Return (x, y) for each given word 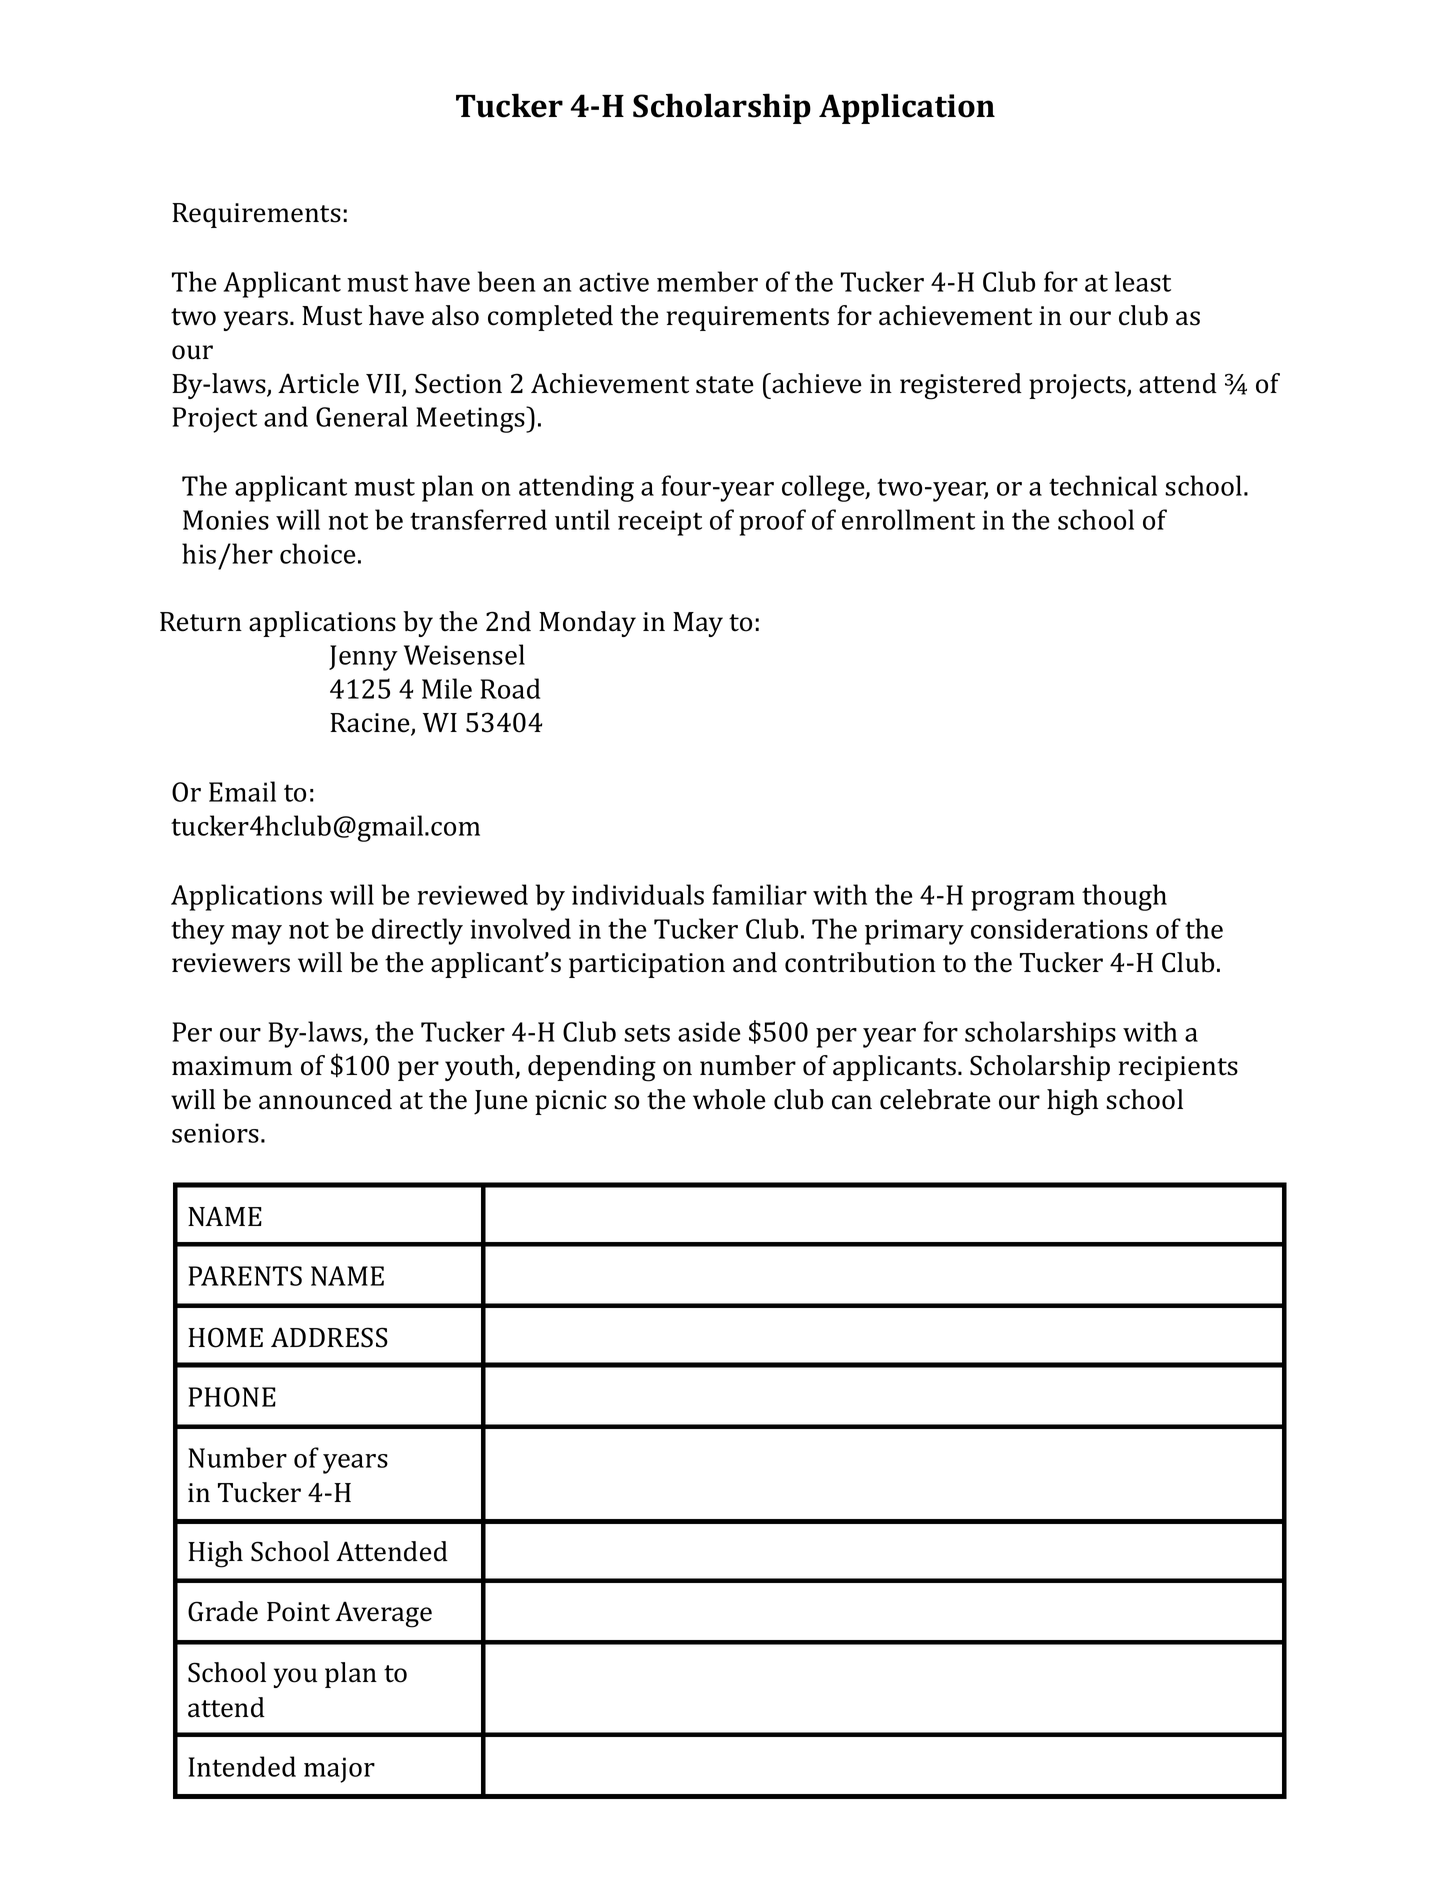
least (1143, 281)
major (339, 1770)
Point (298, 1612)
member (707, 281)
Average (383, 1614)
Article (318, 383)
